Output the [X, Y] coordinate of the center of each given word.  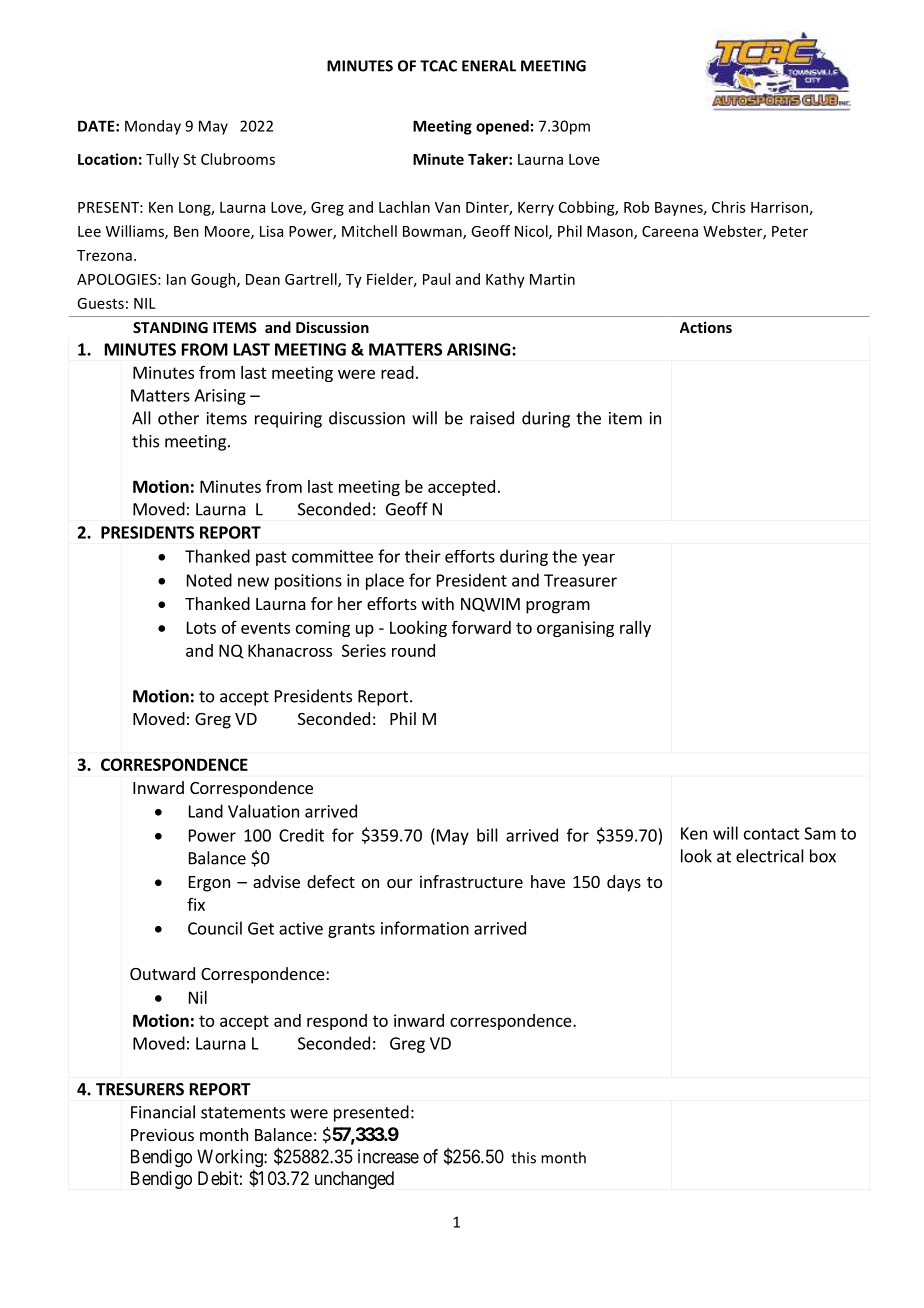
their [423, 556]
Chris [728, 207]
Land [206, 811]
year [598, 560]
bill [487, 835]
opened [502, 127]
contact [772, 834]
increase [388, 1156]
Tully [162, 160]
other [178, 418]
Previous [162, 1134]
